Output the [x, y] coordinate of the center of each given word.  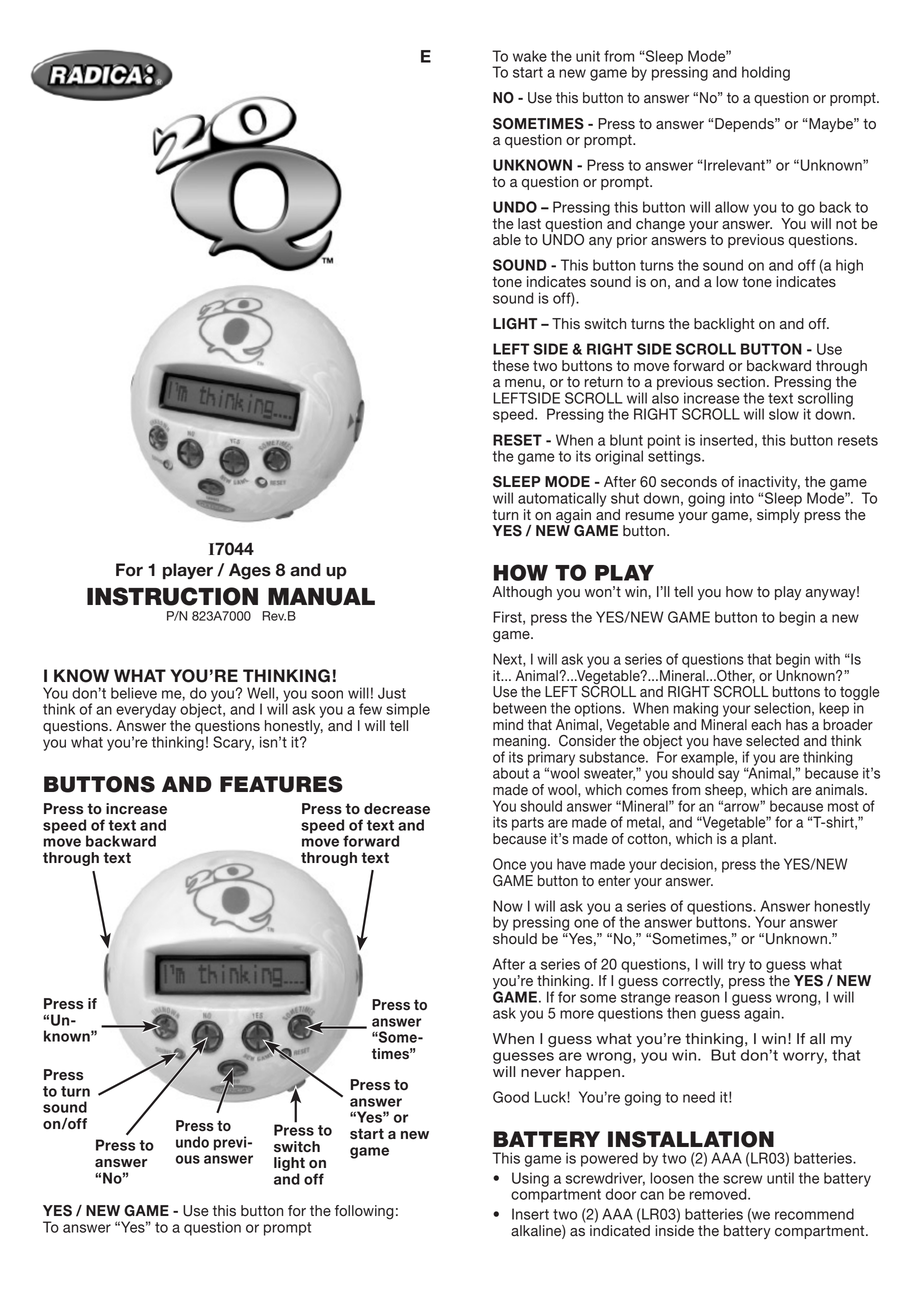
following [364, 1212]
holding [766, 73]
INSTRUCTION [172, 596]
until [780, 1178]
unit [588, 56]
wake [530, 56]
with [827, 659]
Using [530, 1179]
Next [508, 660]
